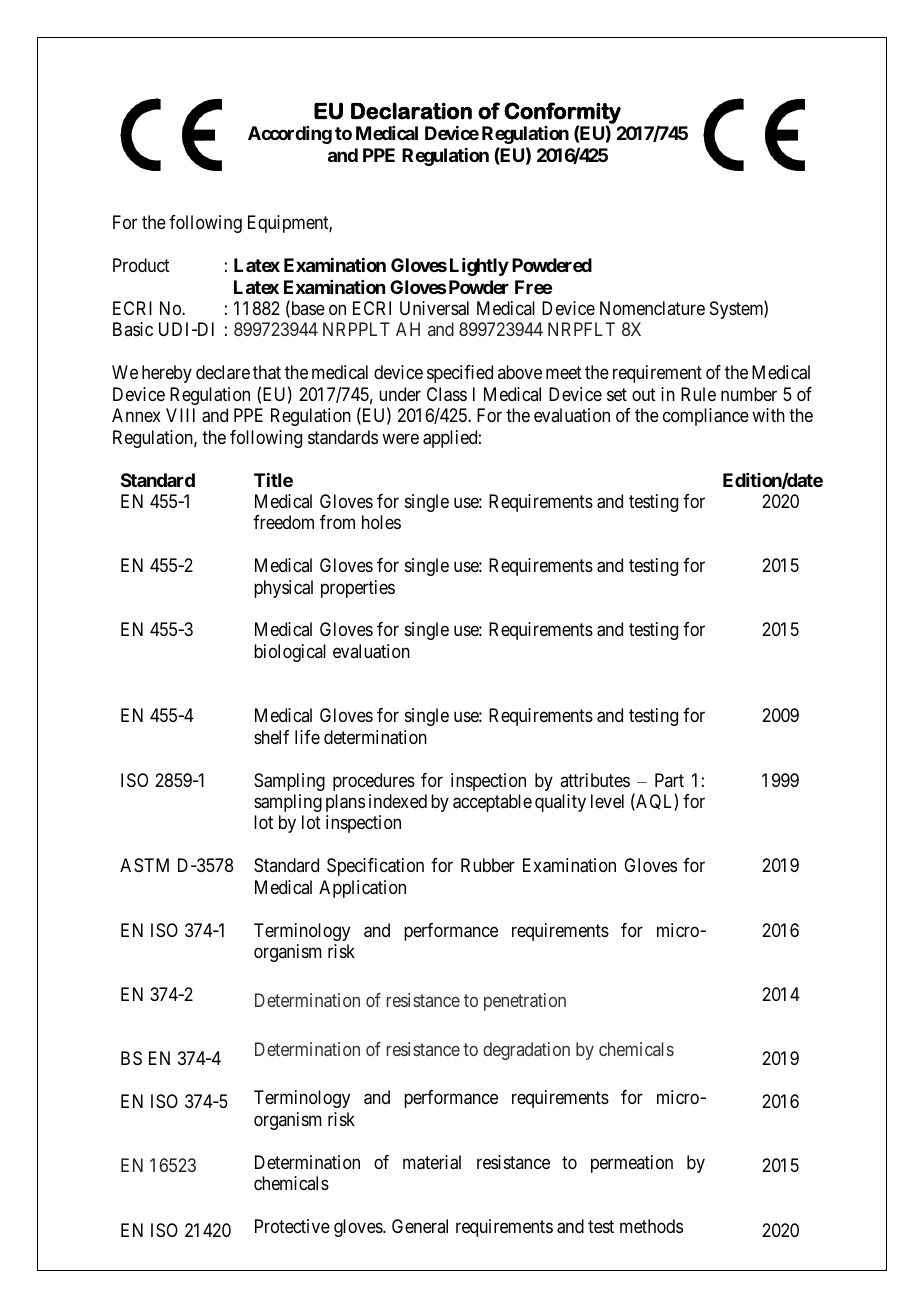  What do you see at coordinates (381, 522) in the page?
I see `holes` at bounding box center [381, 522].
